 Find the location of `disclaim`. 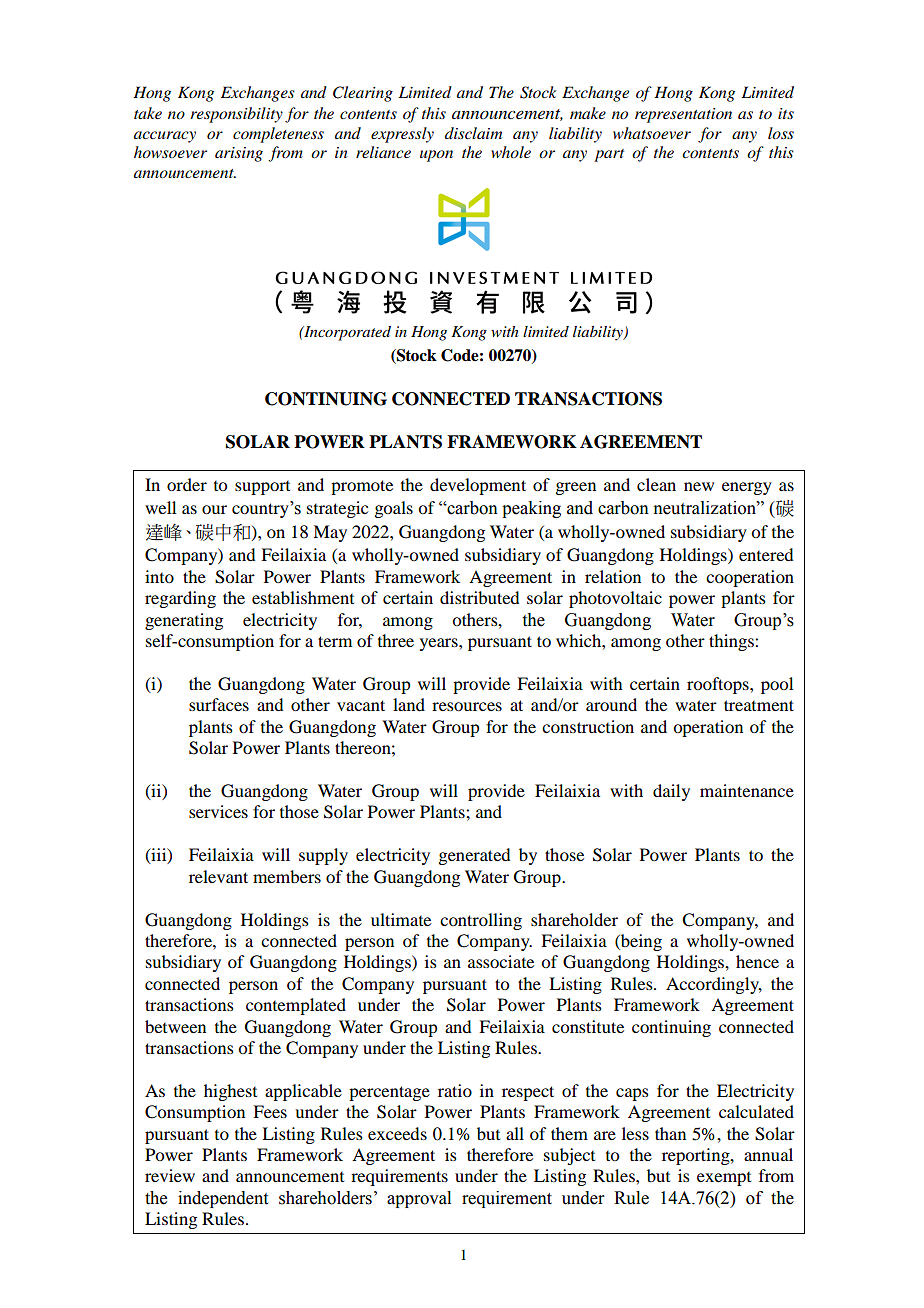

disclaim is located at coordinates (473, 133).
